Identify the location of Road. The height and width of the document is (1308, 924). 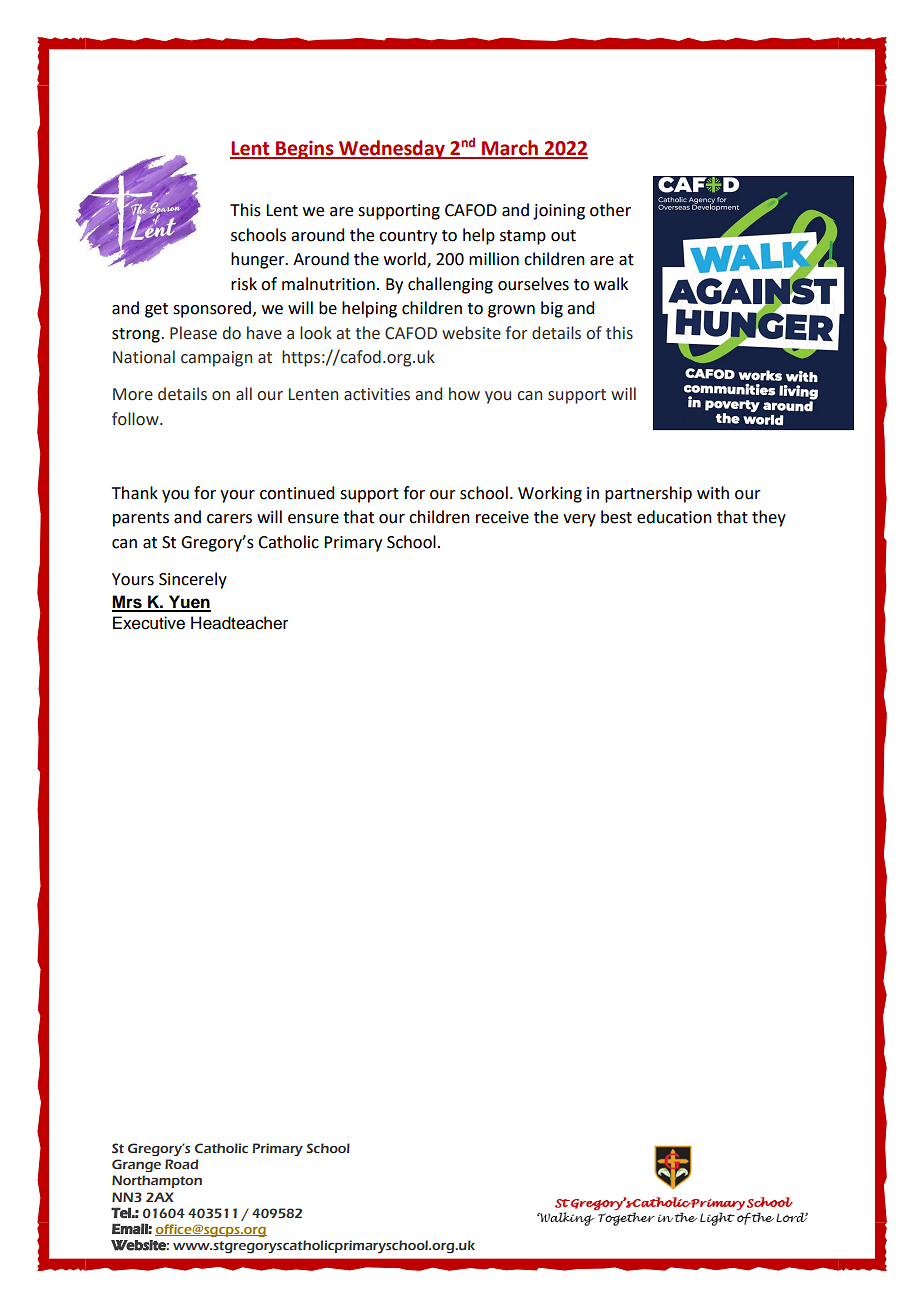
(181, 1164).
